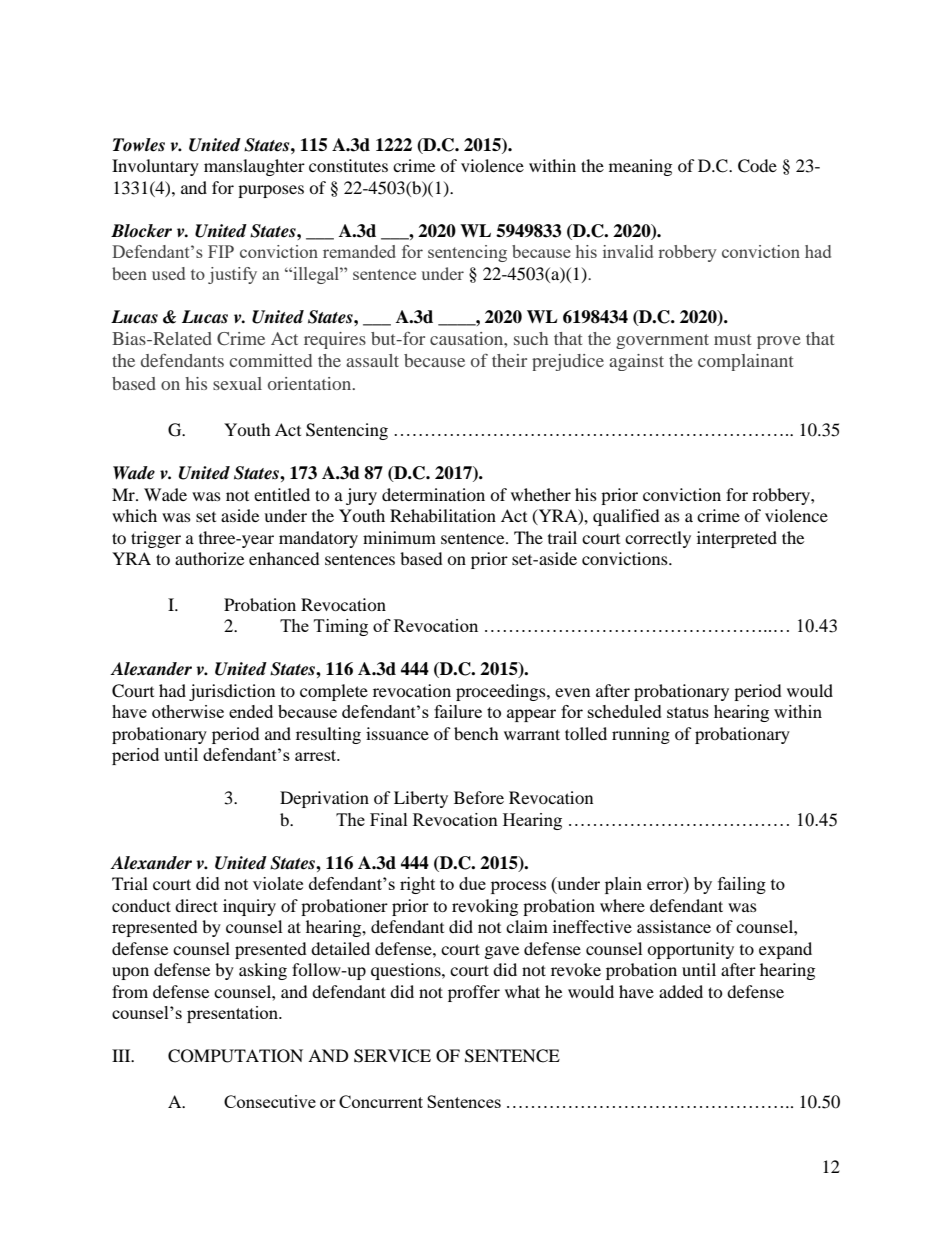  What do you see at coordinates (433, 494) in the screenshot?
I see `determination` at bounding box center [433, 494].
